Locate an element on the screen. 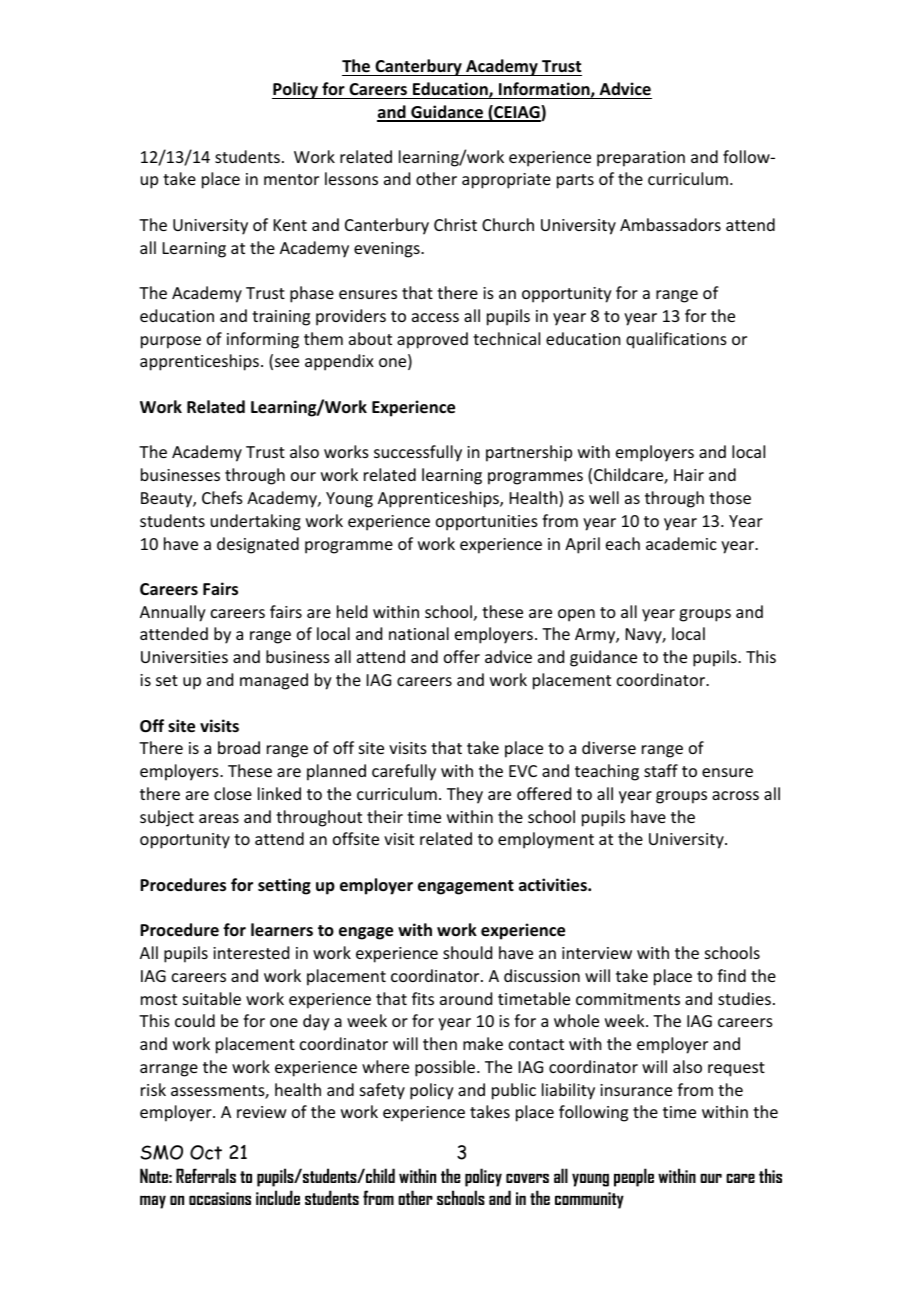 This screenshot has height=1308, width=924. approved is located at coordinates (432, 340).
